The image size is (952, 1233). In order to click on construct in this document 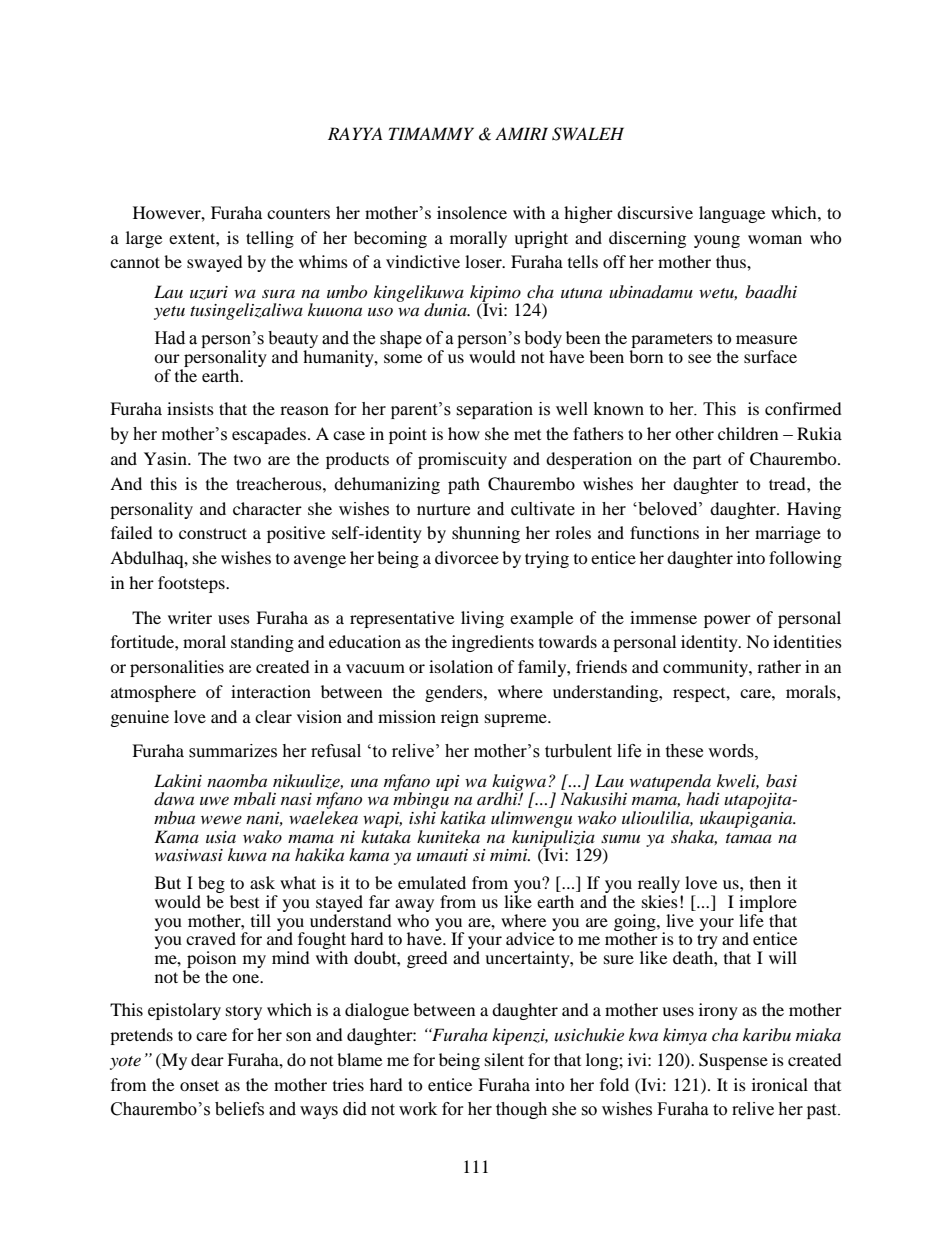, I will do `click(213, 533)`.
